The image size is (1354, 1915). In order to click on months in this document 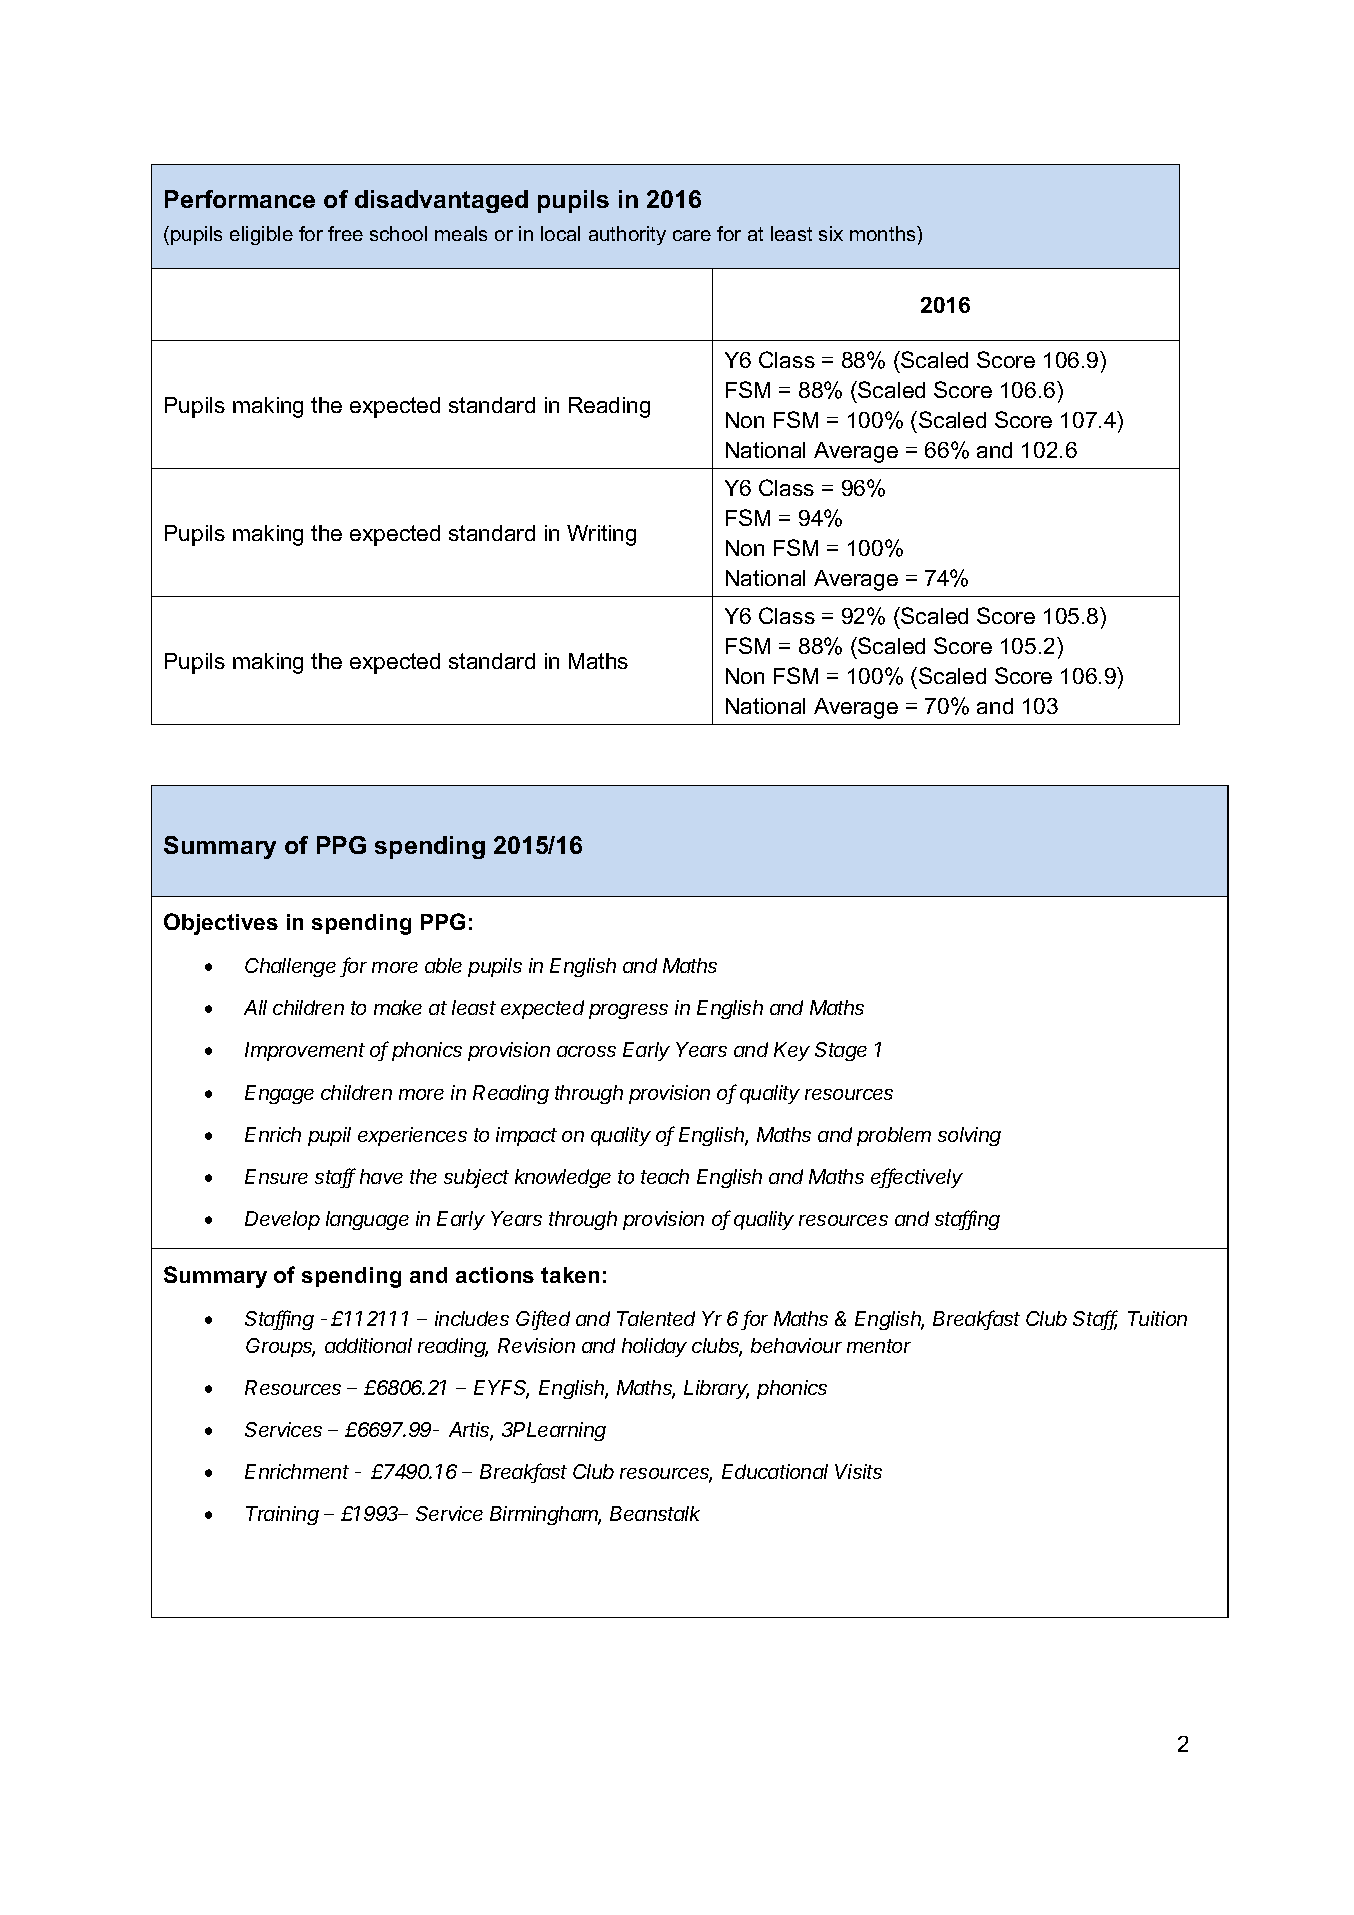, I will do `click(884, 233)`.
